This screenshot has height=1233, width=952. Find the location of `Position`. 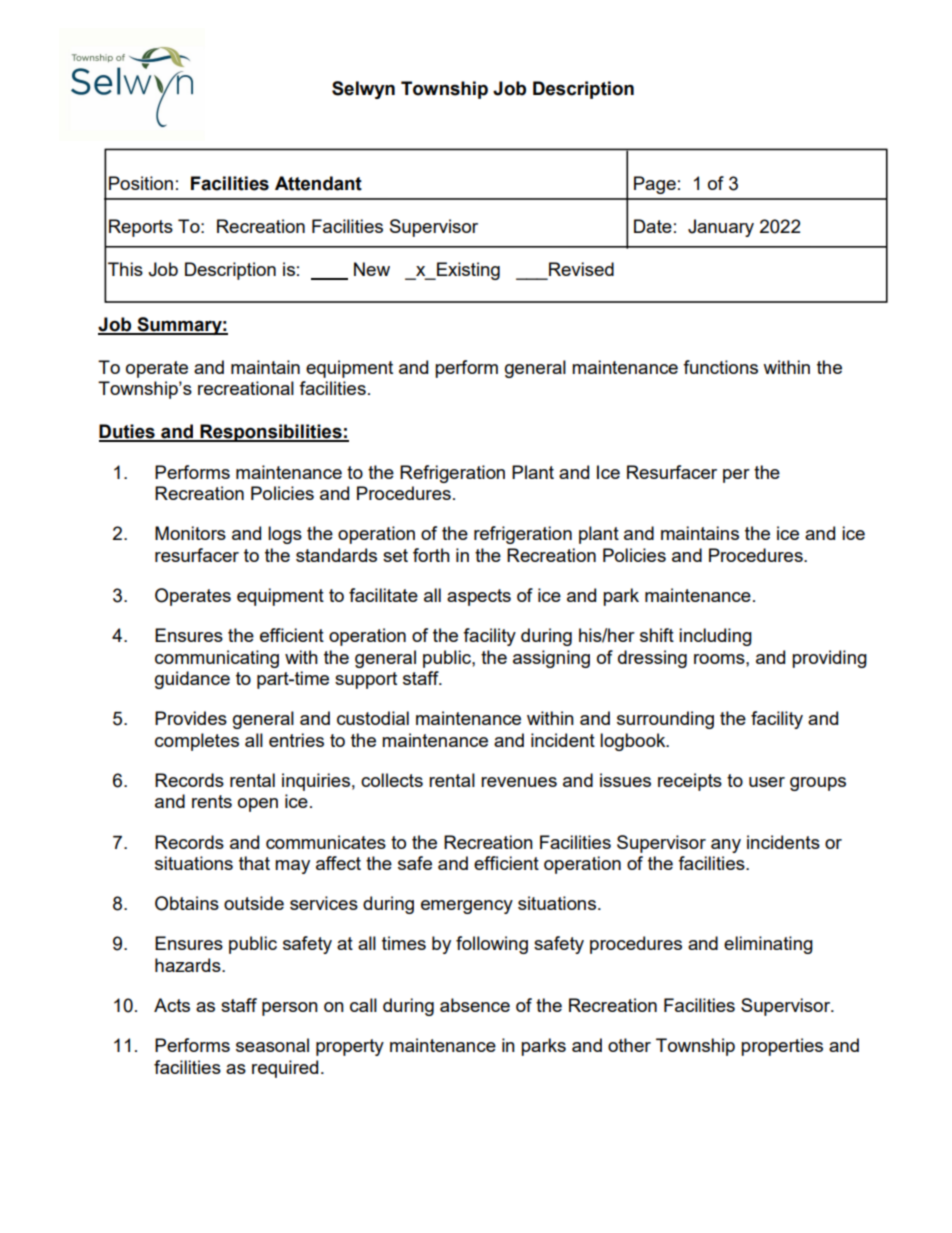

Position is located at coordinates (141, 183).
